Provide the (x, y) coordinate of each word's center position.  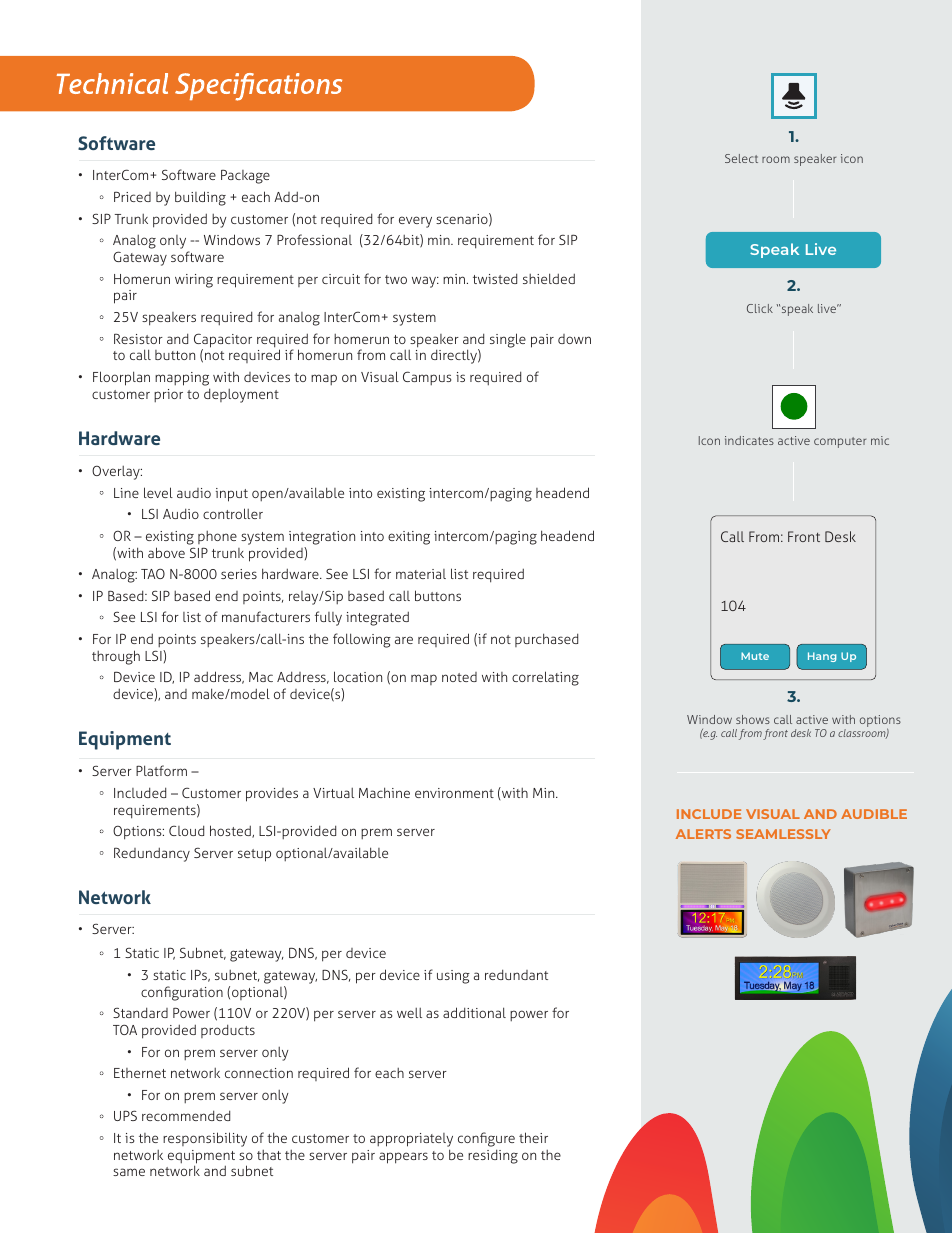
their (533, 1137)
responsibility (205, 1139)
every (415, 222)
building (200, 198)
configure (486, 1139)
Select (741, 158)
